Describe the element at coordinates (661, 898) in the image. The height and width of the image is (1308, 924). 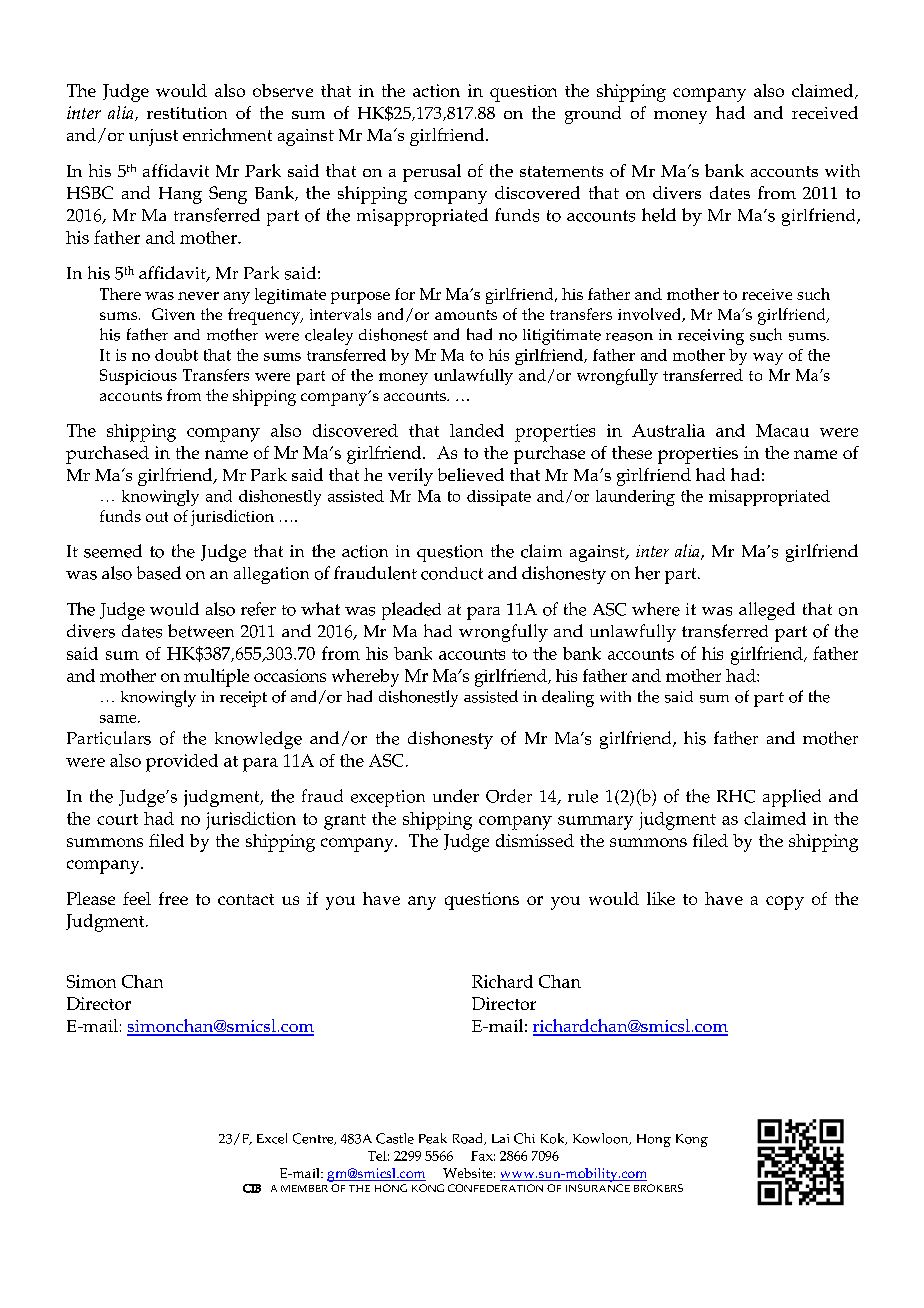
I see `like` at that location.
